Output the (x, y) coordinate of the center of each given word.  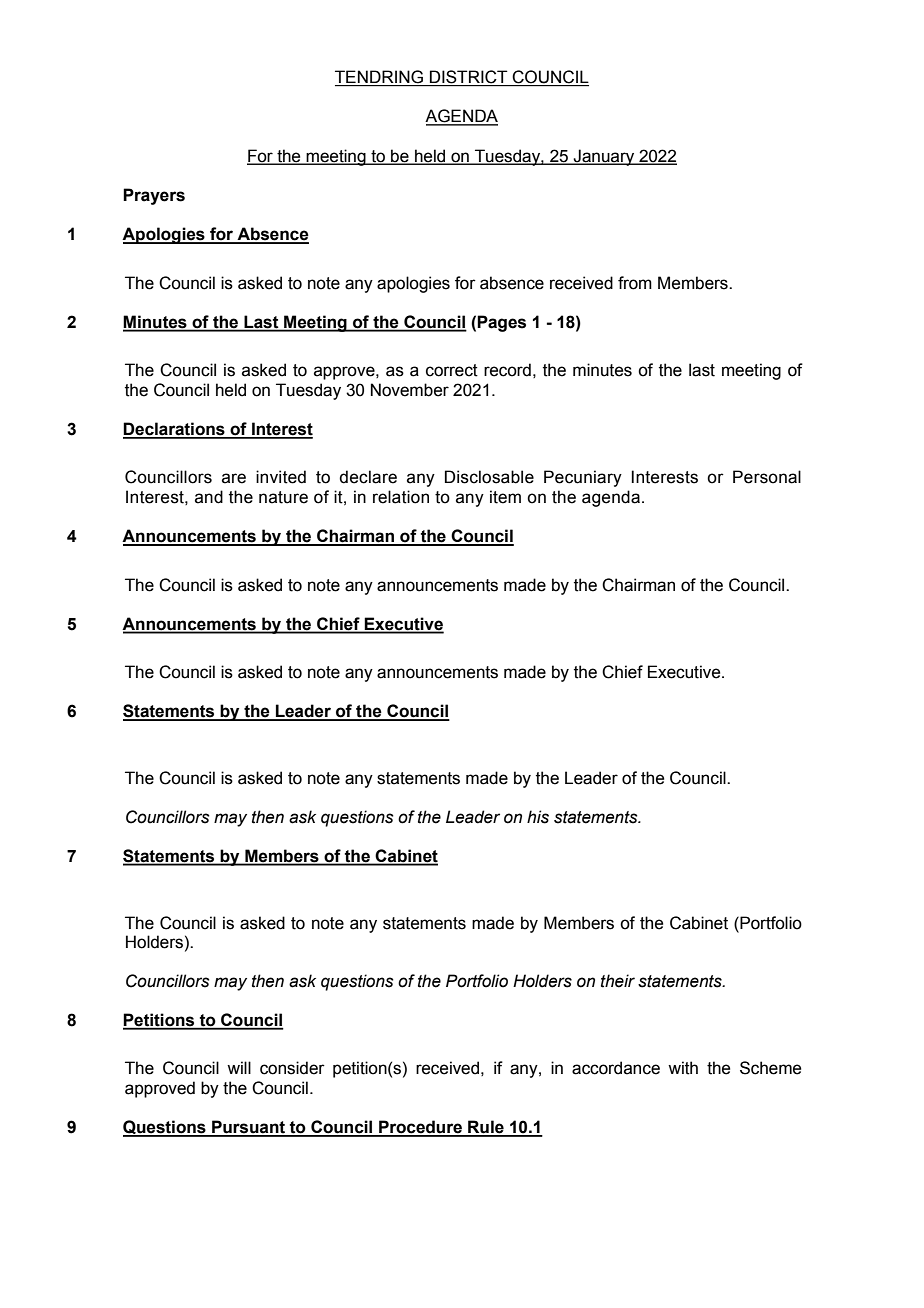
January (604, 157)
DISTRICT (469, 78)
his (538, 817)
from (635, 283)
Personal (767, 477)
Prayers (154, 196)
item (505, 497)
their (618, 981)
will (239, 1067)
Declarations (175, 430)
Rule (486, 1128)
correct (452, 370)
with (683, 1068)
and (209, 497)
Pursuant (248, 1128)
